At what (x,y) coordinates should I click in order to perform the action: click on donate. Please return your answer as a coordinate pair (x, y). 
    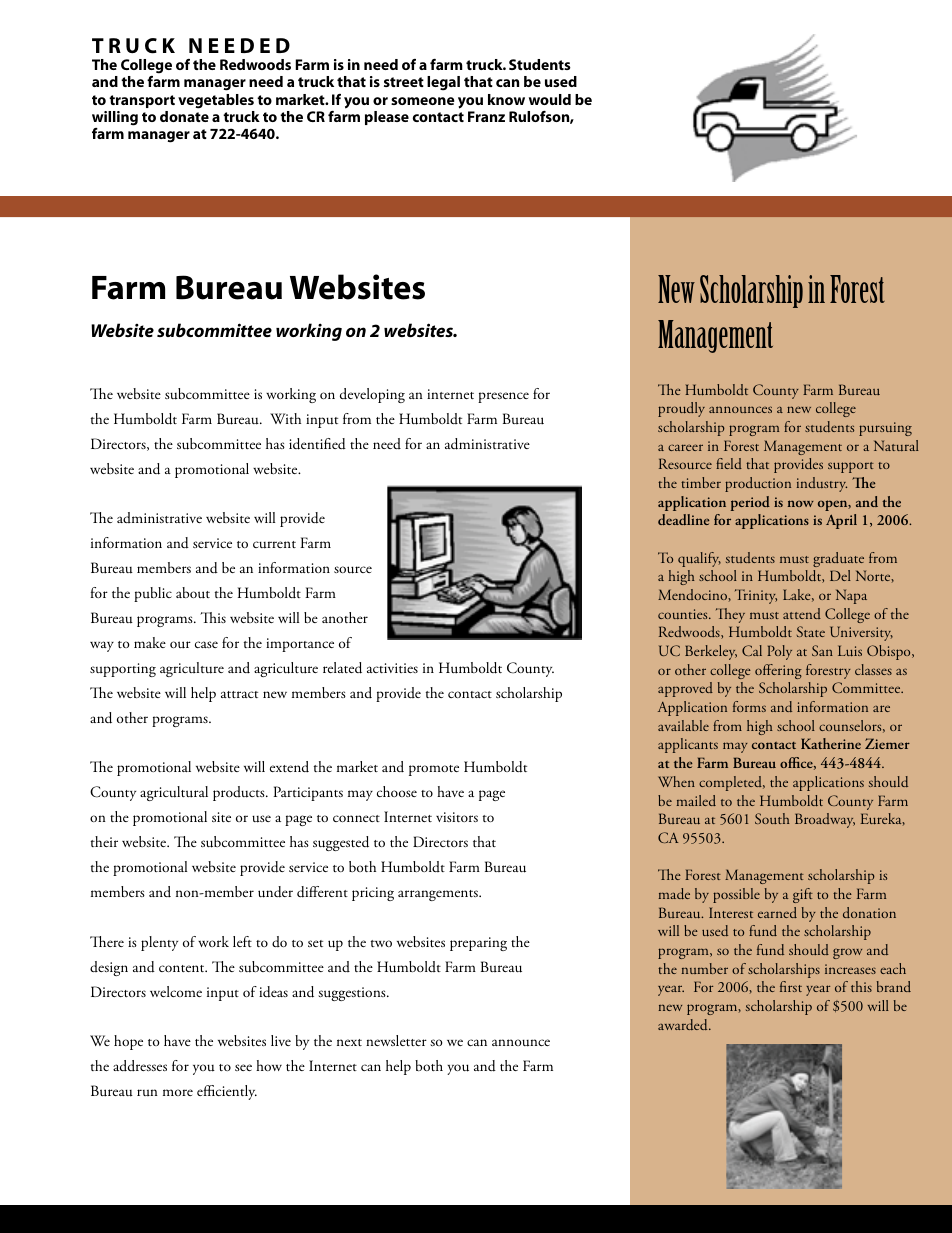
    Looking at the image, I should click on (184, 116).
